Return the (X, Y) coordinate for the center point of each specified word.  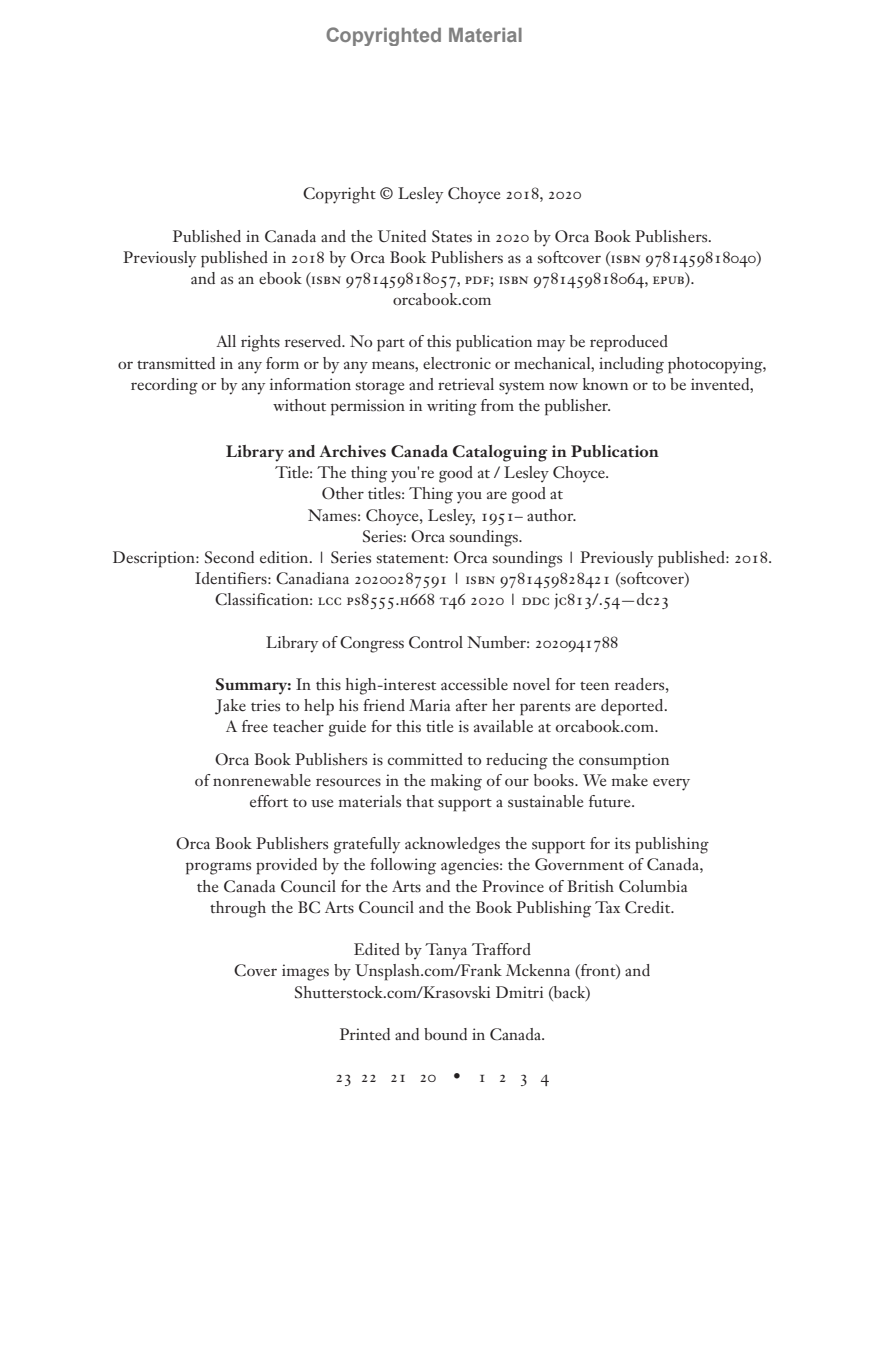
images (305, 972)
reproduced (629, 343)
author (551, 515)
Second (229, 557)
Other (343, 493)
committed (425, 759)
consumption (624, 761)
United (402, 236)
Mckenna (538, 970)
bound (445, 1034)
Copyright (339, 195)
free (255, 726)
